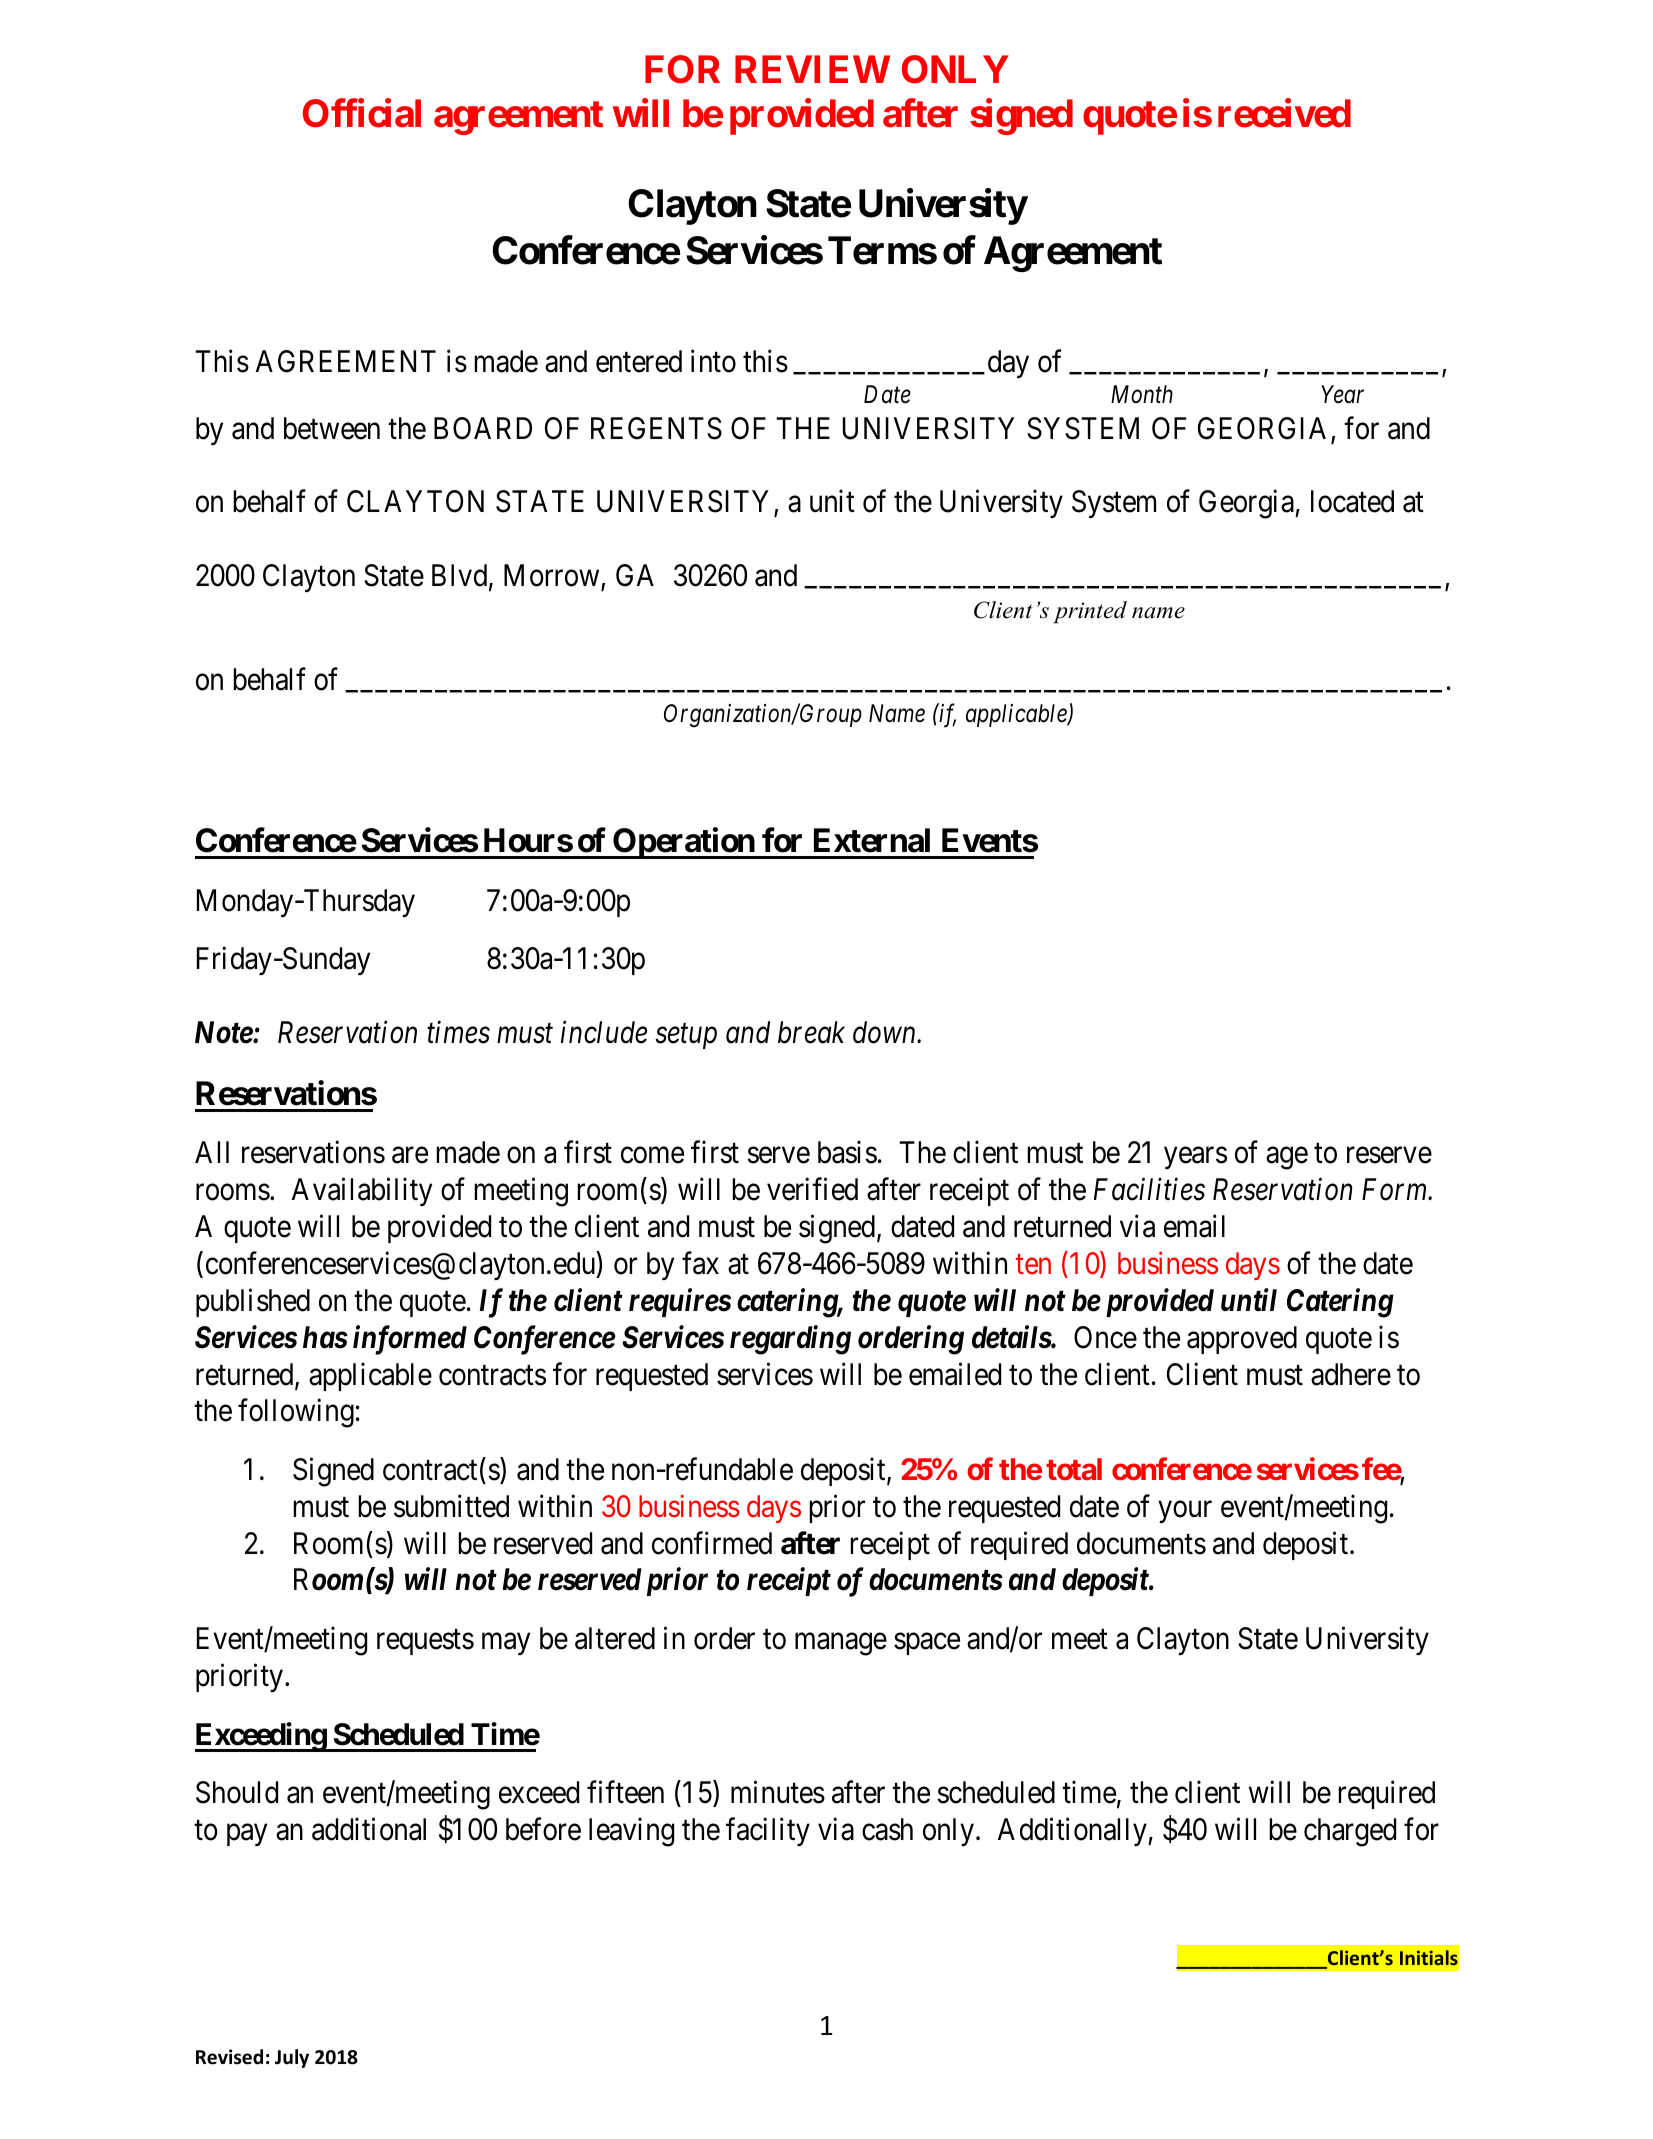 The height and width of the screenshot is (2139, 1653). I want to click on received, so click(1284, 113).
